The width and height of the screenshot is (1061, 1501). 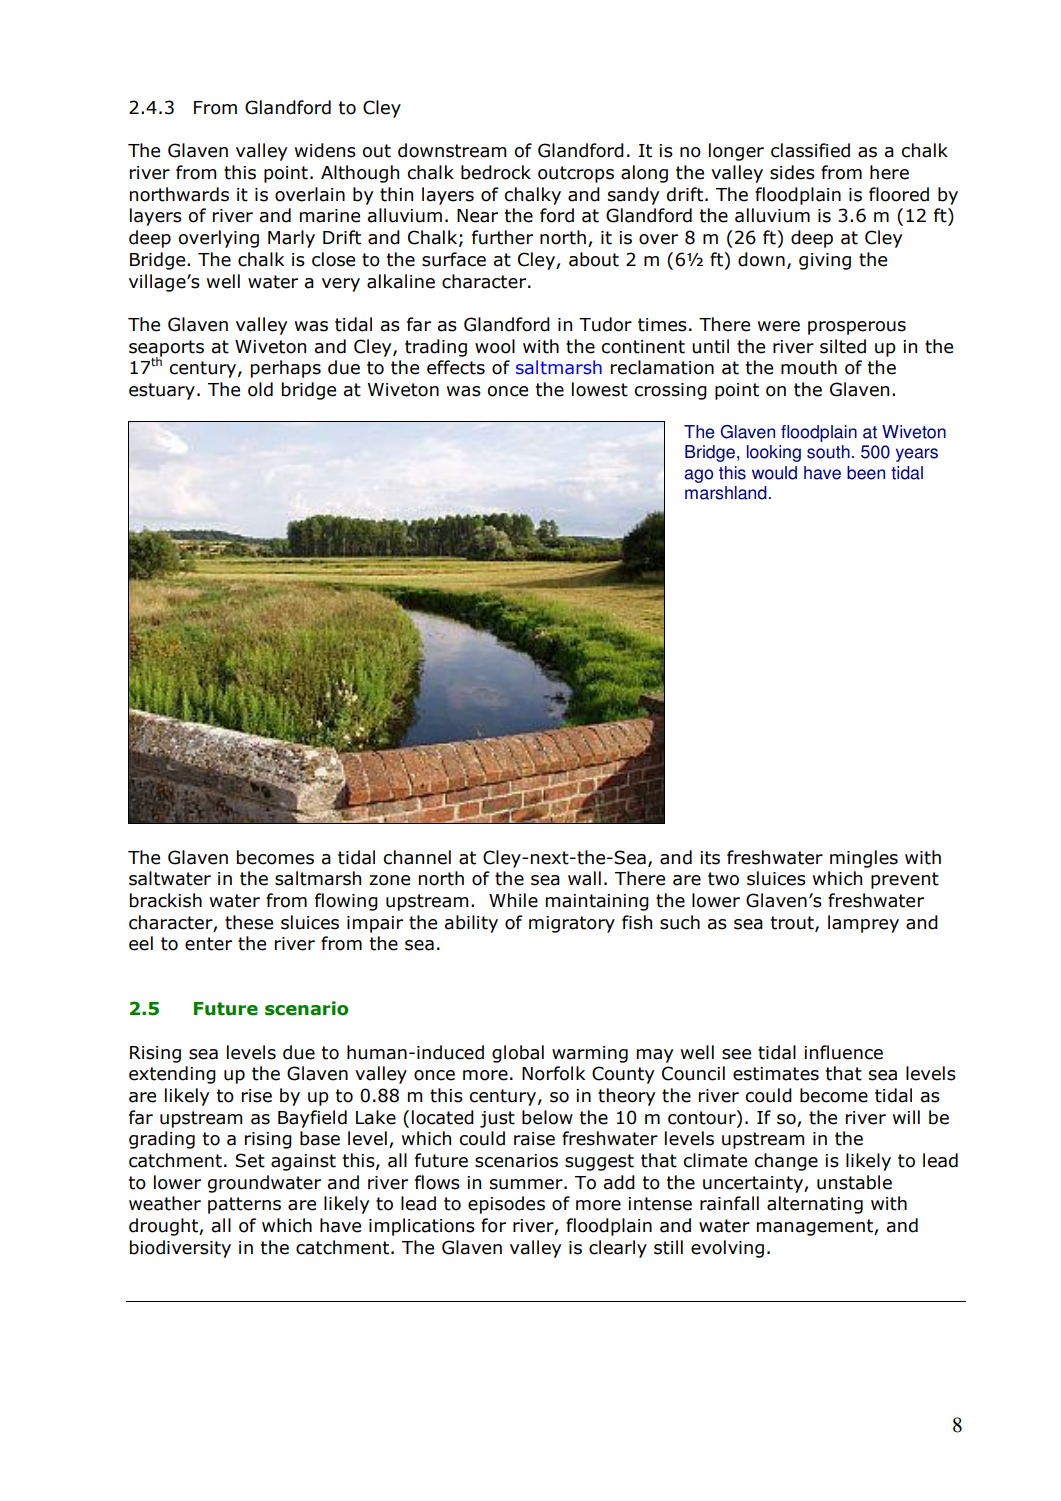 What do you see at coordinates (584, 878) in the screenshot?
I see `wall` at bounding box center [584, 878].
